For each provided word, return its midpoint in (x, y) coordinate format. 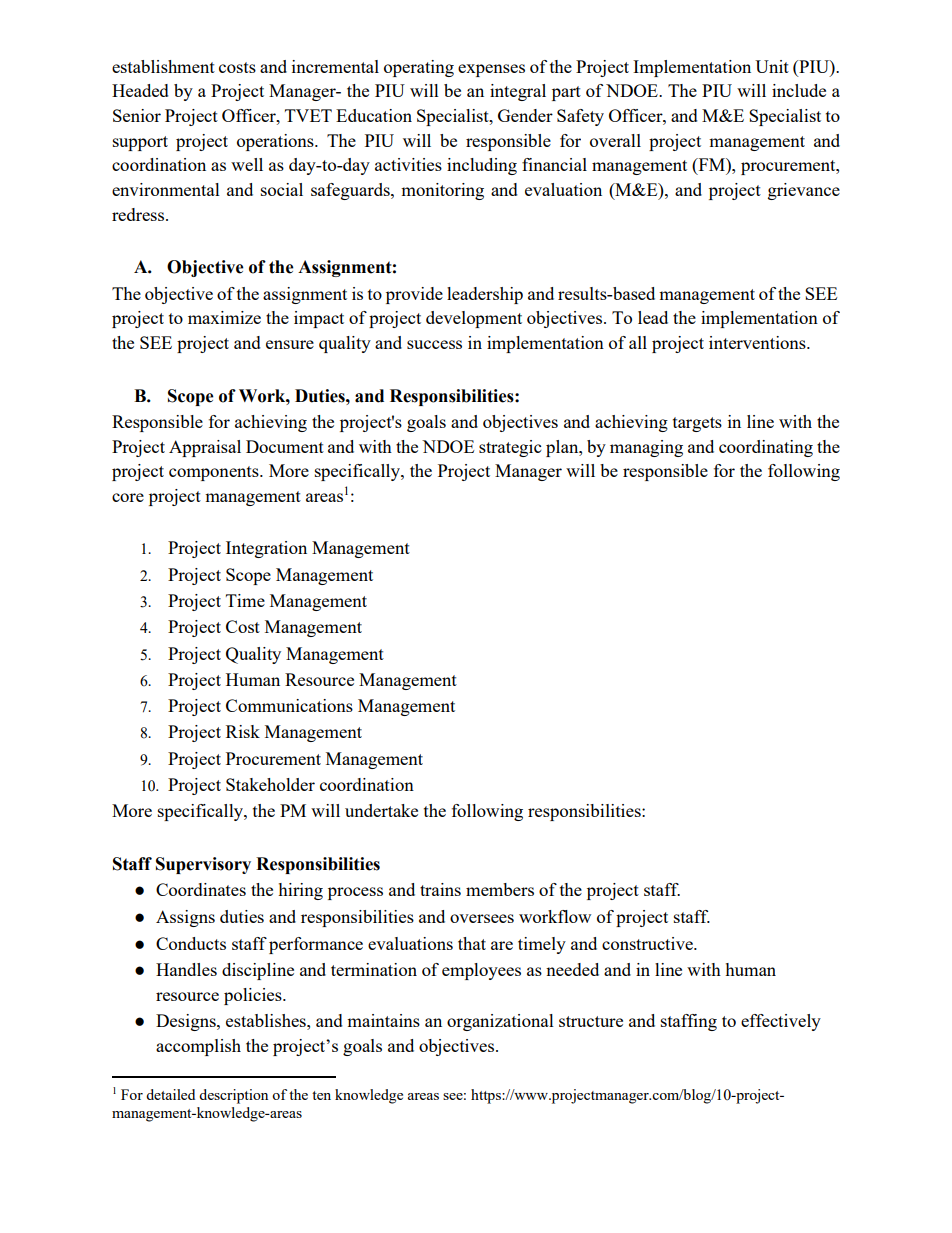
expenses (491, 70)
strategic (510, 448)
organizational (500, 1022)
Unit (772, 66)
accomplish (198, 1047)
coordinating (766, 448)
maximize (224, 317)
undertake (381, 810)
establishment (163, 66)
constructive (648, 943)
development (474, 319)
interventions (758, 342)
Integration (266, 549)
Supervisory (203, 865)
